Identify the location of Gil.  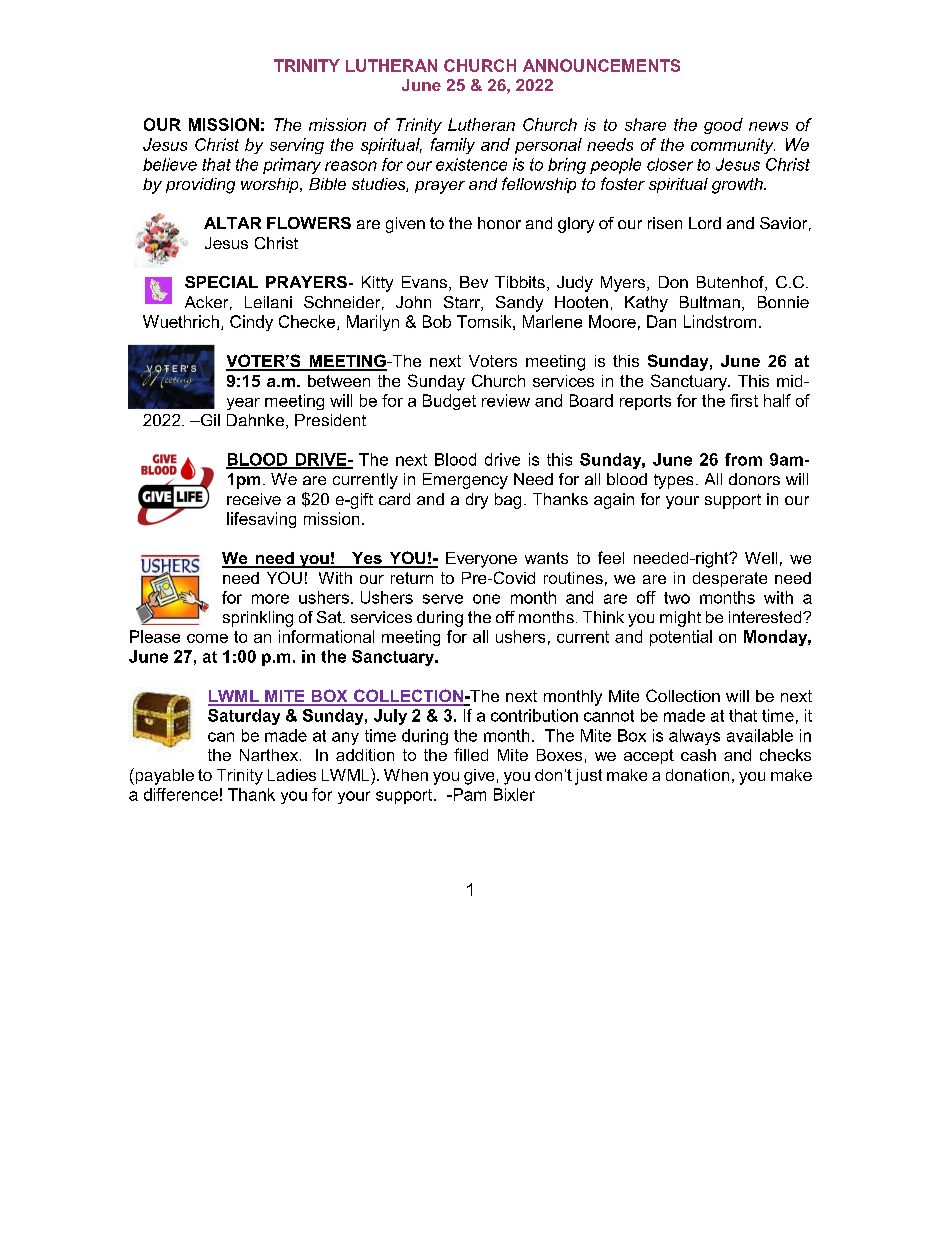
(209, 420).
